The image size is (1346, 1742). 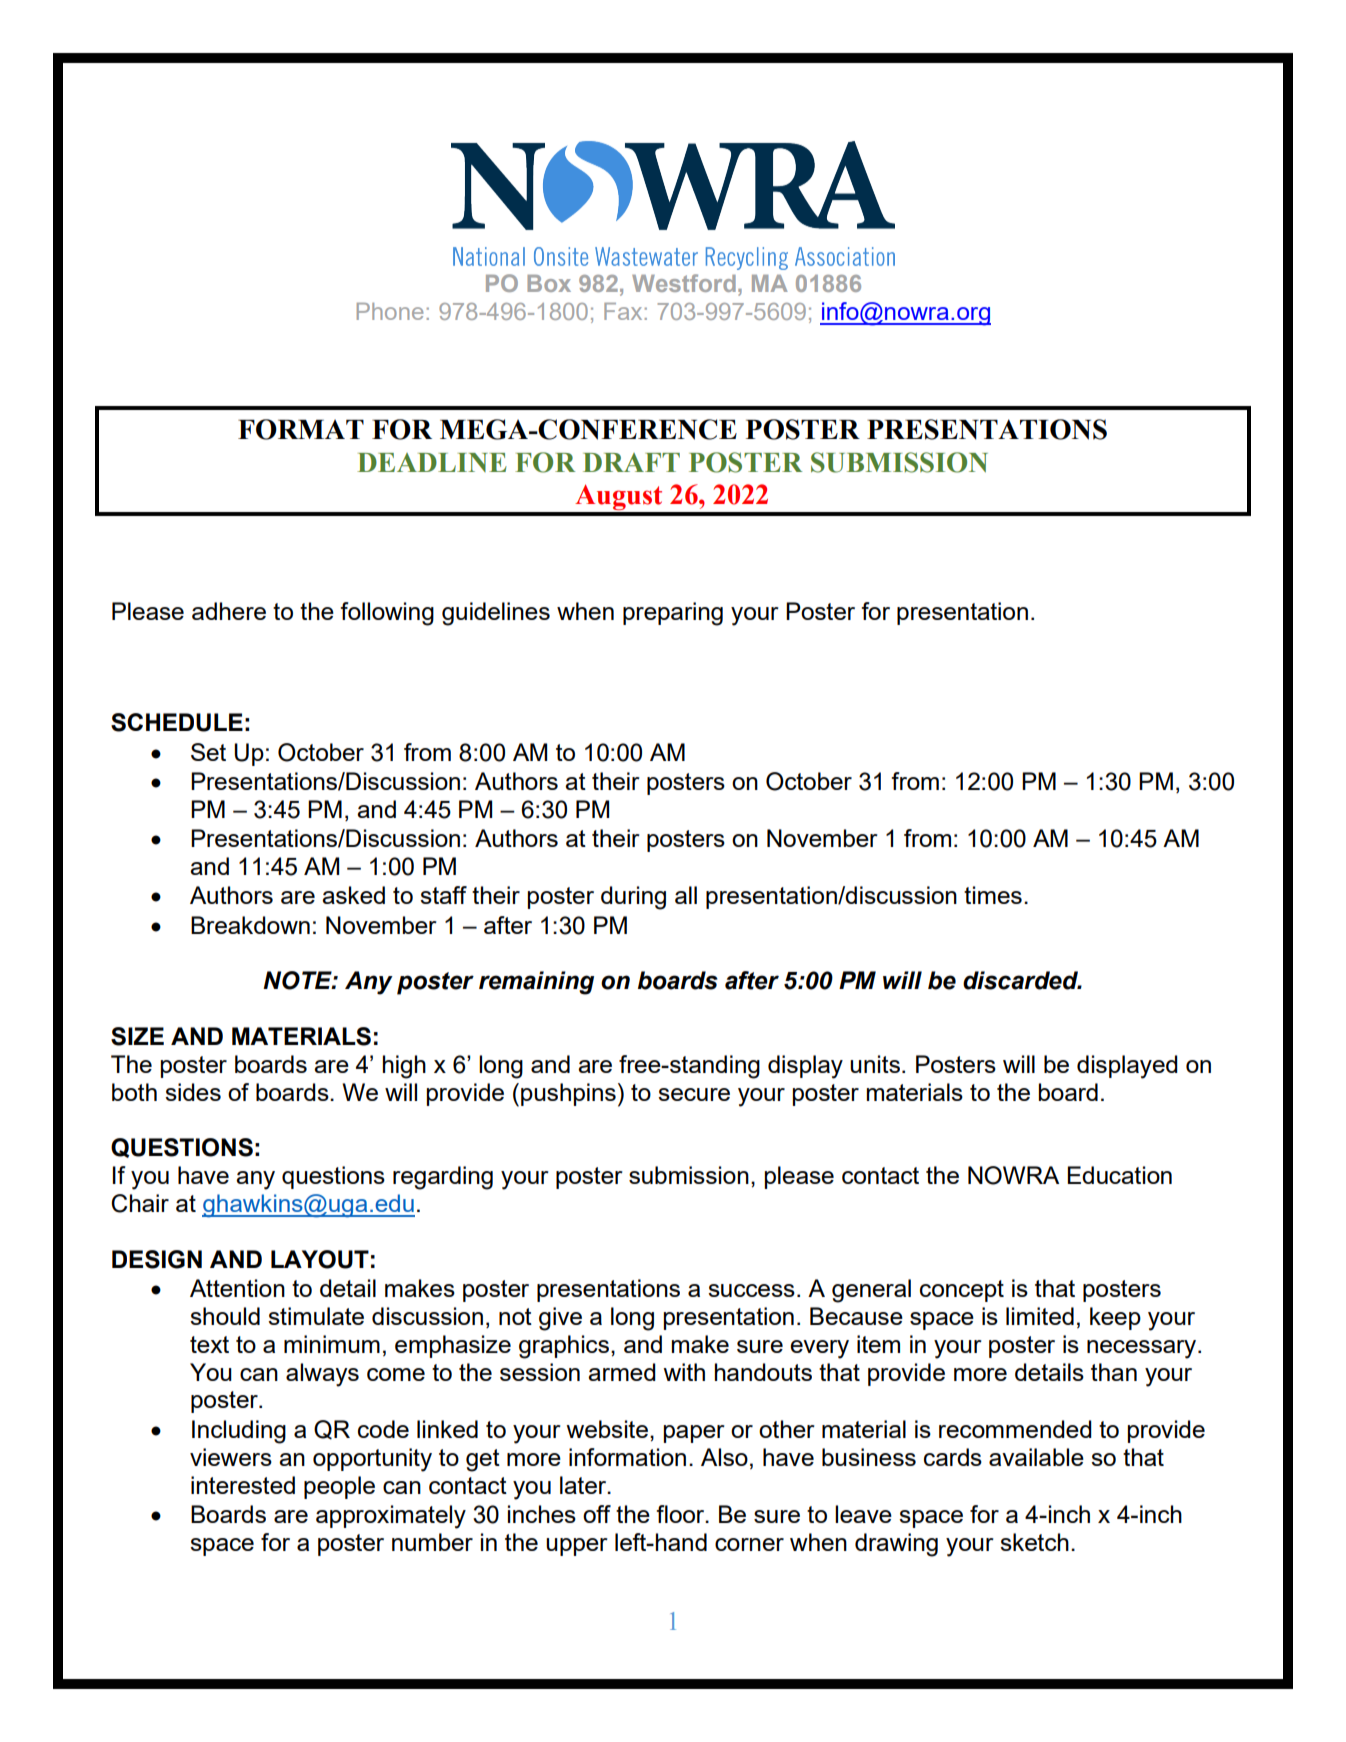 What do you see at coordinates (623, 311) in the page?
I see `Fax` at bounding box center [623, 311].
